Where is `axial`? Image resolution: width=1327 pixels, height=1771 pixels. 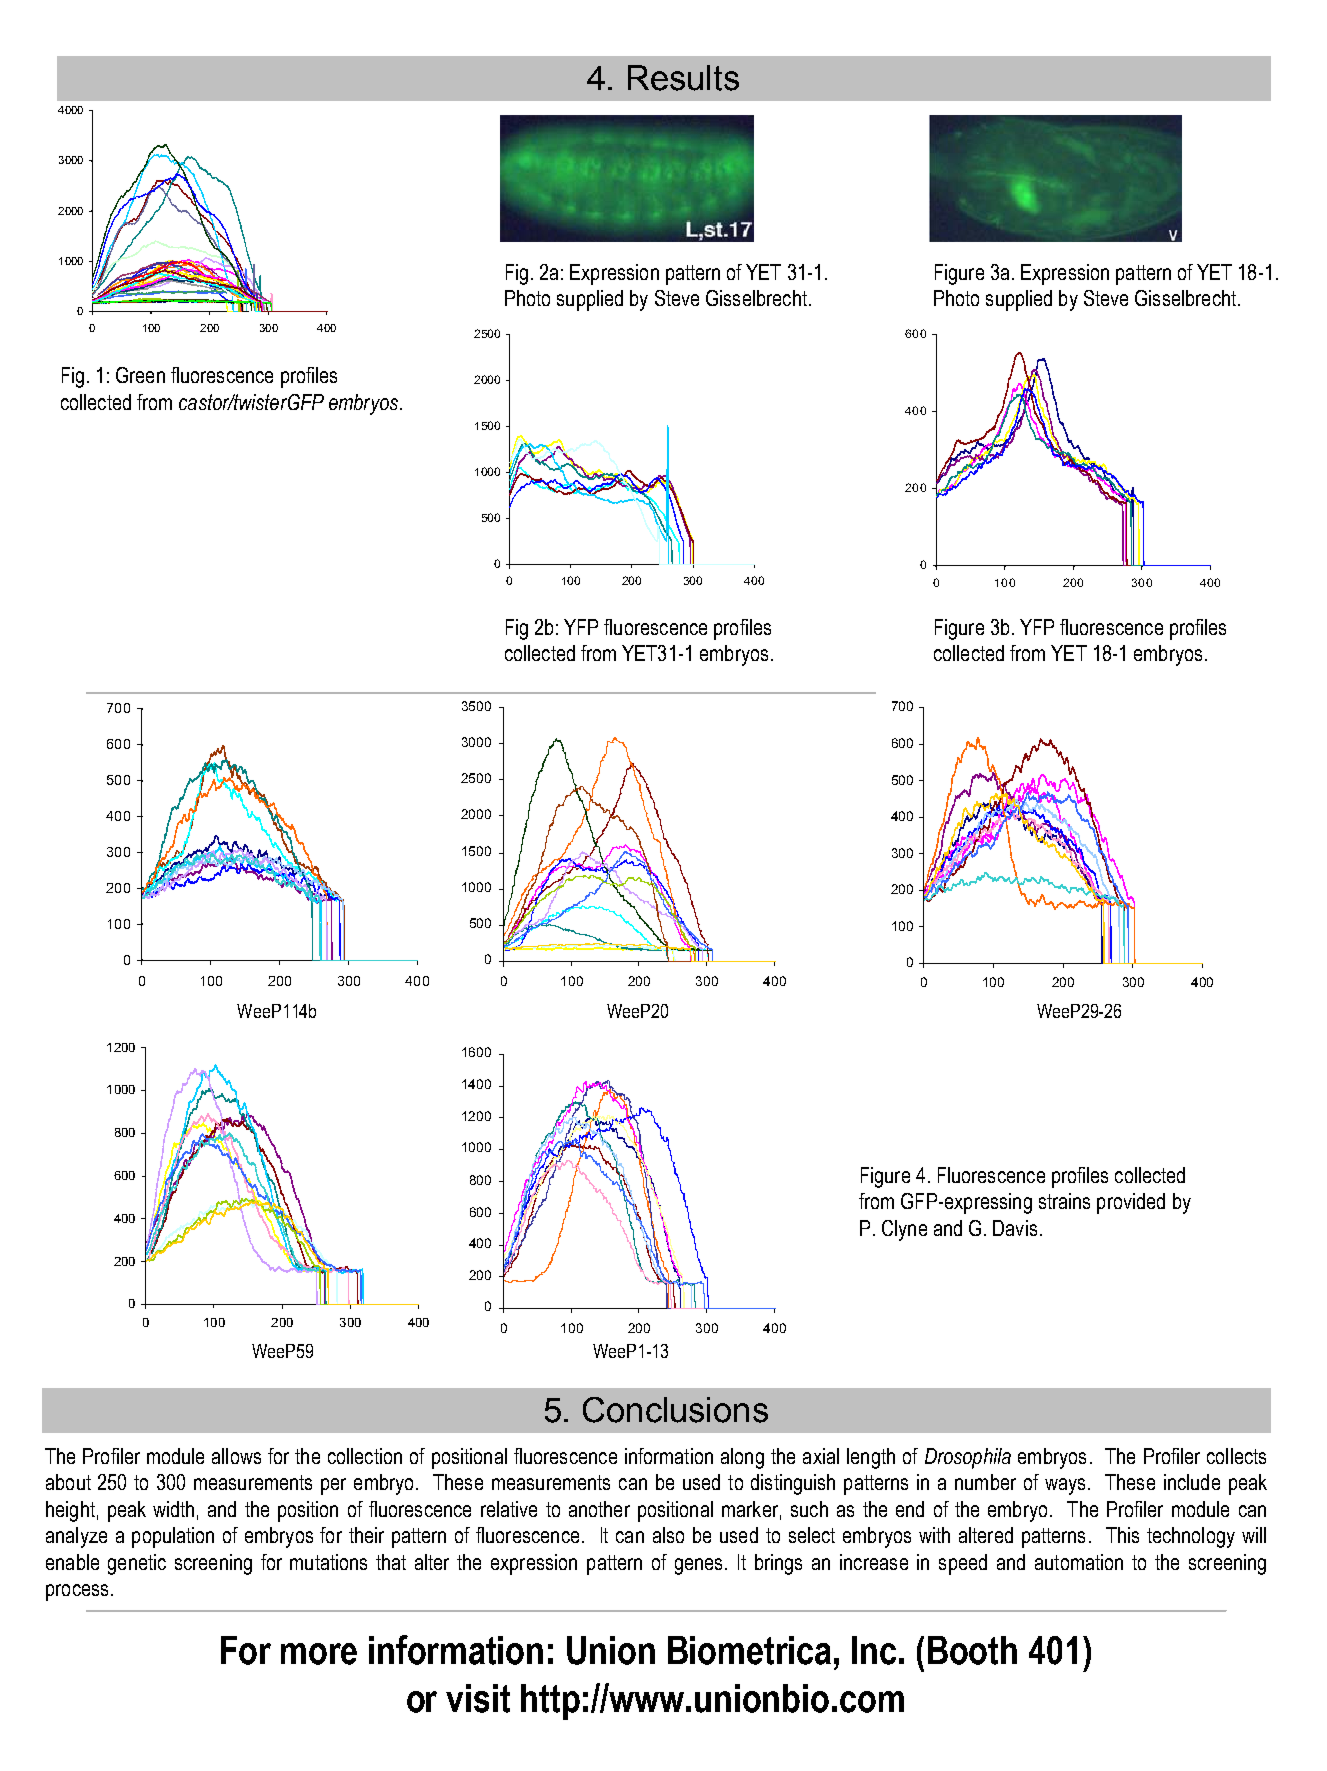 axial is located at coordinates (821, 1456).
